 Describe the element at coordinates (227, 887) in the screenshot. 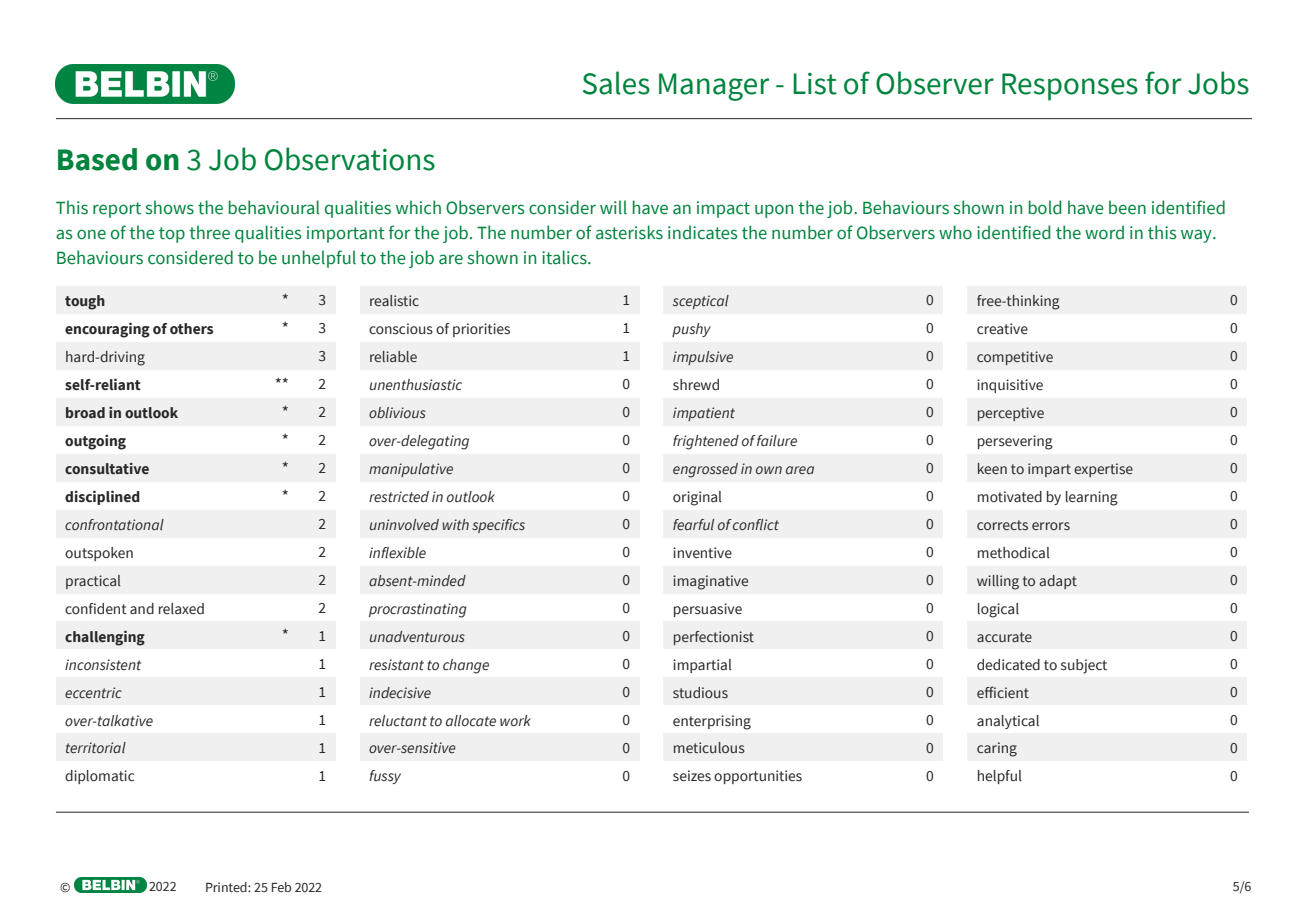

I see `Printed` at that location.
